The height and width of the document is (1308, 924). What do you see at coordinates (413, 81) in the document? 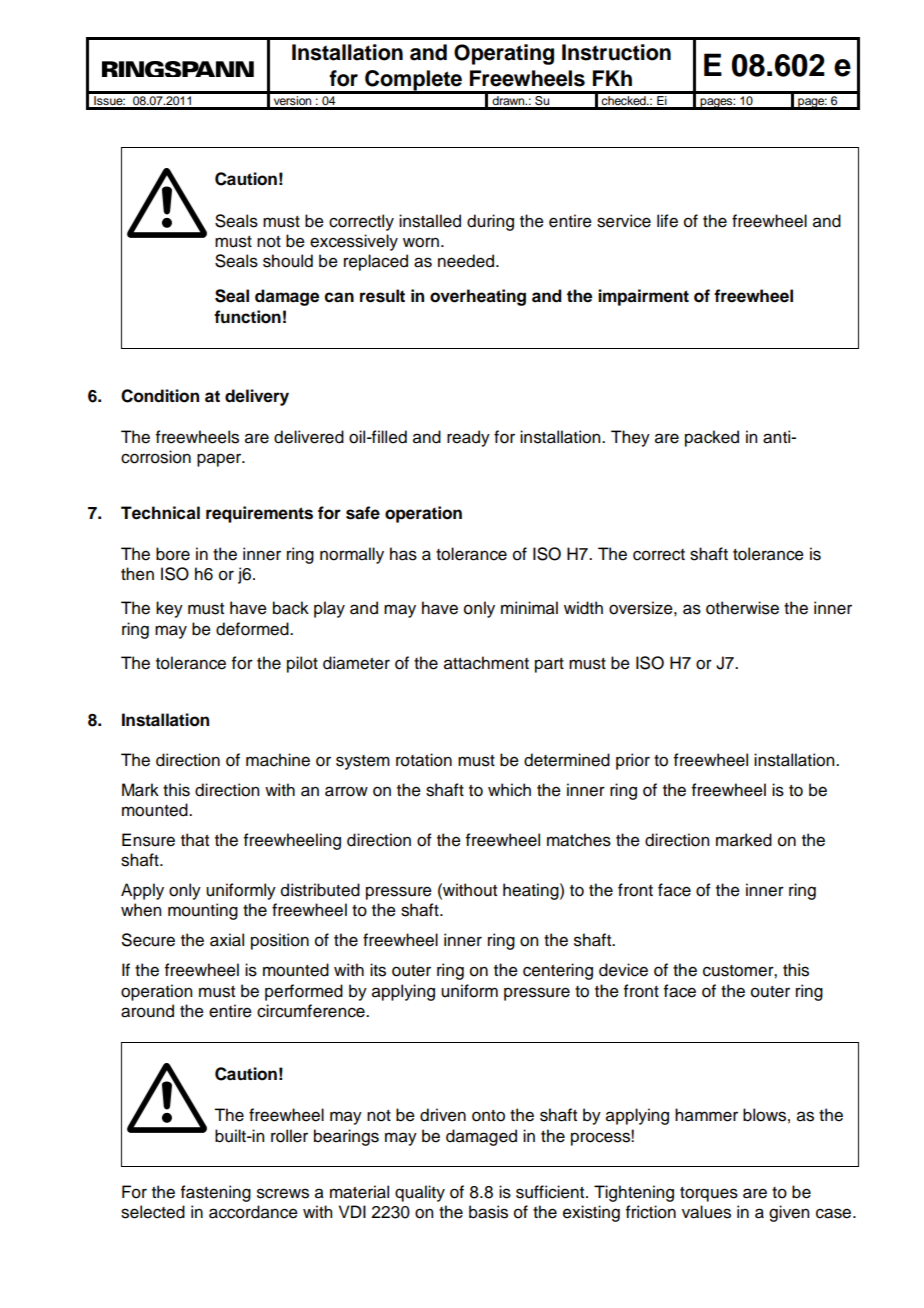
I see `Complete` at bounding box center [413, 81].
